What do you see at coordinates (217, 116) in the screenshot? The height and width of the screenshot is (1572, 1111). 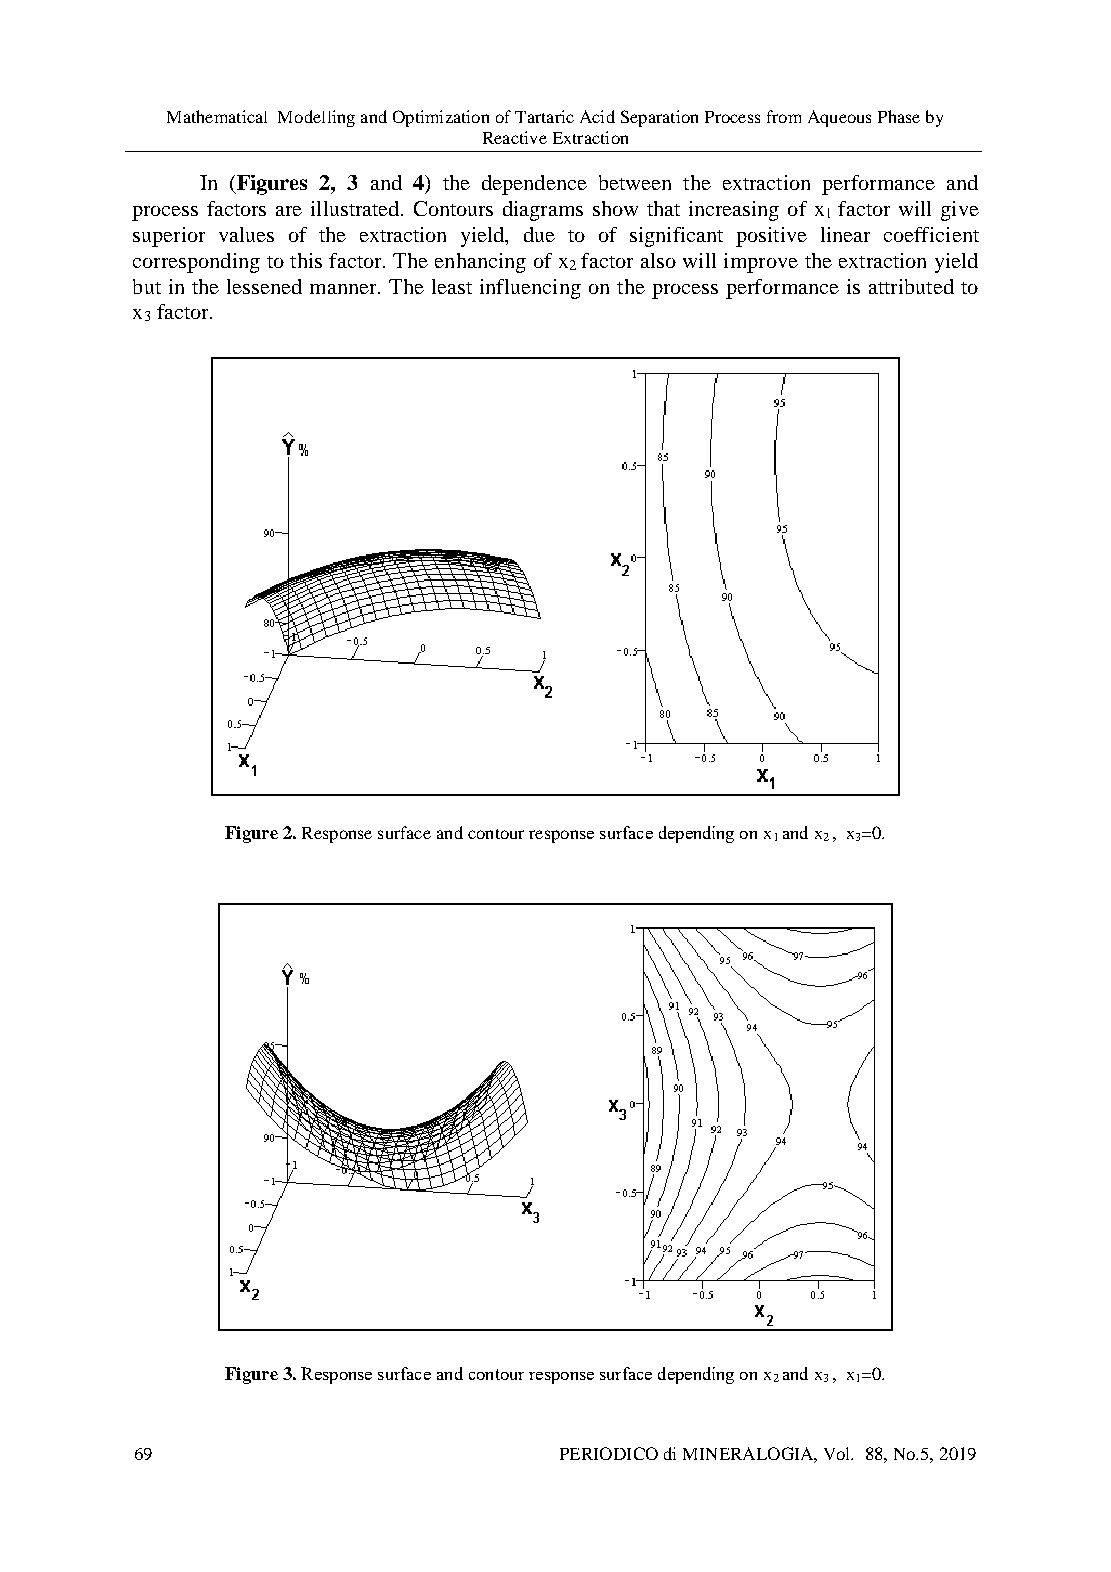 I see `Mathematical` at bounding box center [217, 116].
